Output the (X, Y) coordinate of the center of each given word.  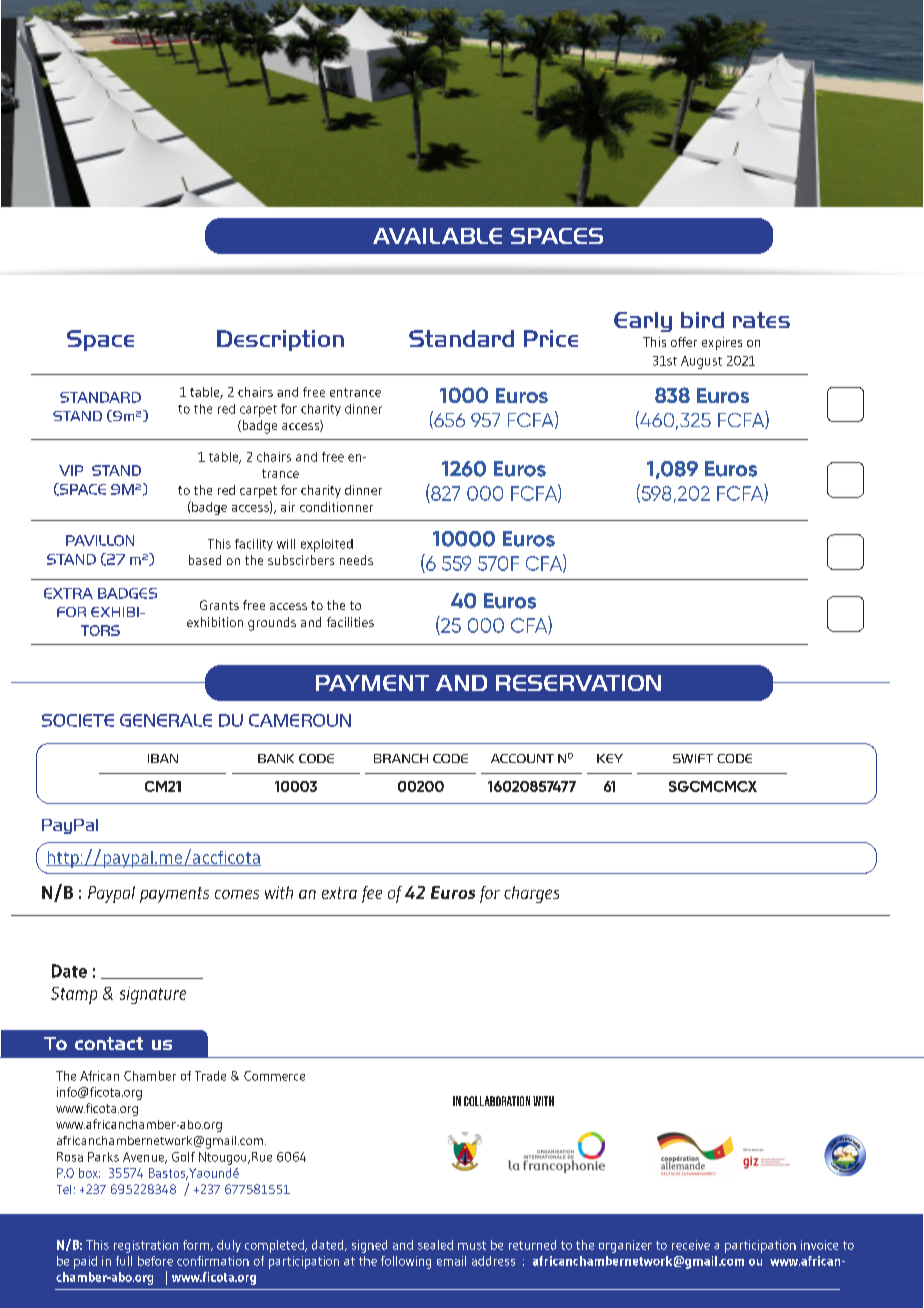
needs (356, 560)
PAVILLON (100, 540)
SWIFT (693, 758)
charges (531, 894)
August (701, 362)
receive (691, 1245)
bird (702, 320)
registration (146, 1246)
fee (372, 894)
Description (280, 340)
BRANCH (401, 758)
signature (153, 995)
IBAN (163, 758)
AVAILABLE (437, 236)
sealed (435, 1245)
